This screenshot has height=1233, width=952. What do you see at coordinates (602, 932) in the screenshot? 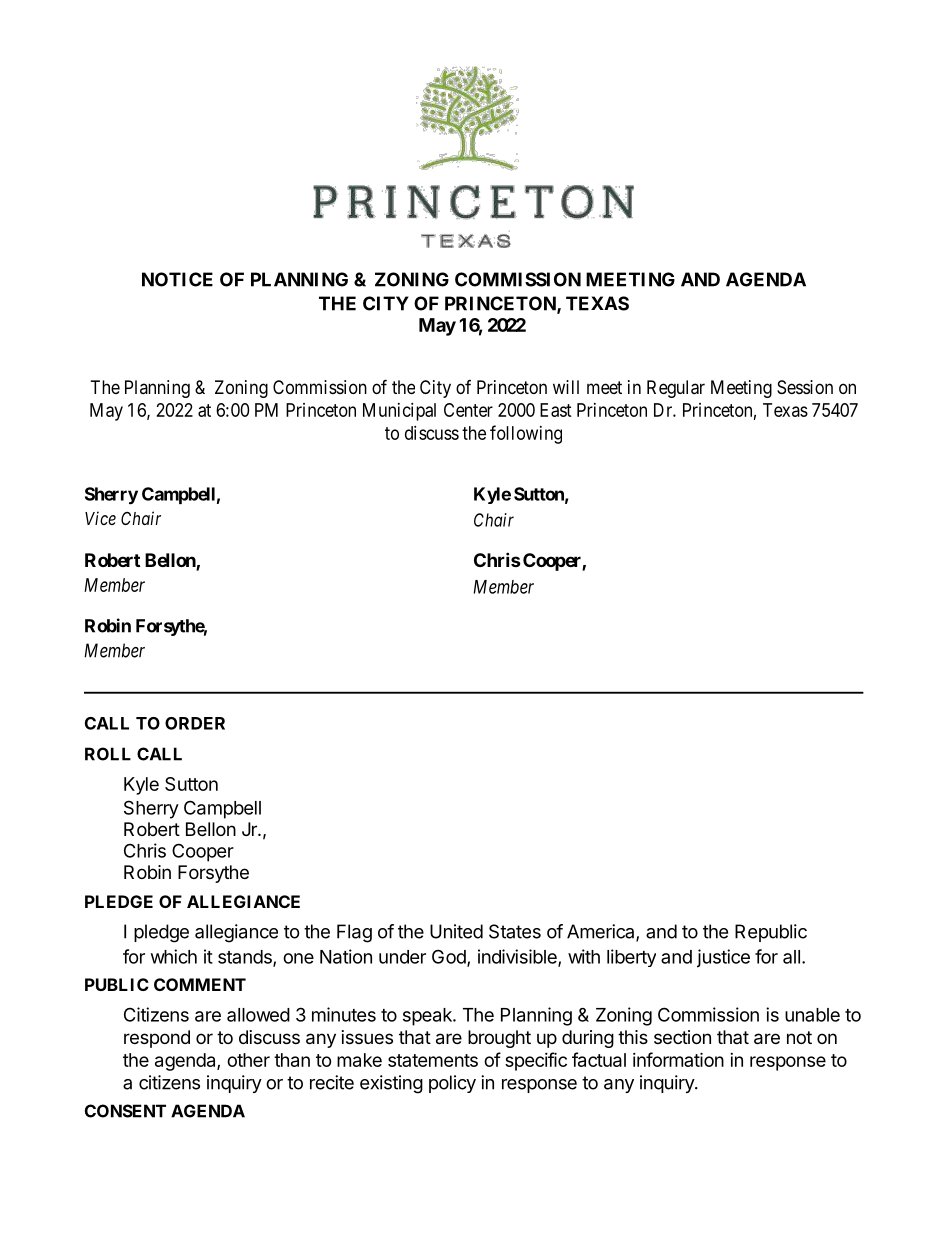
I see `America` at bounding box center [602, 932].
